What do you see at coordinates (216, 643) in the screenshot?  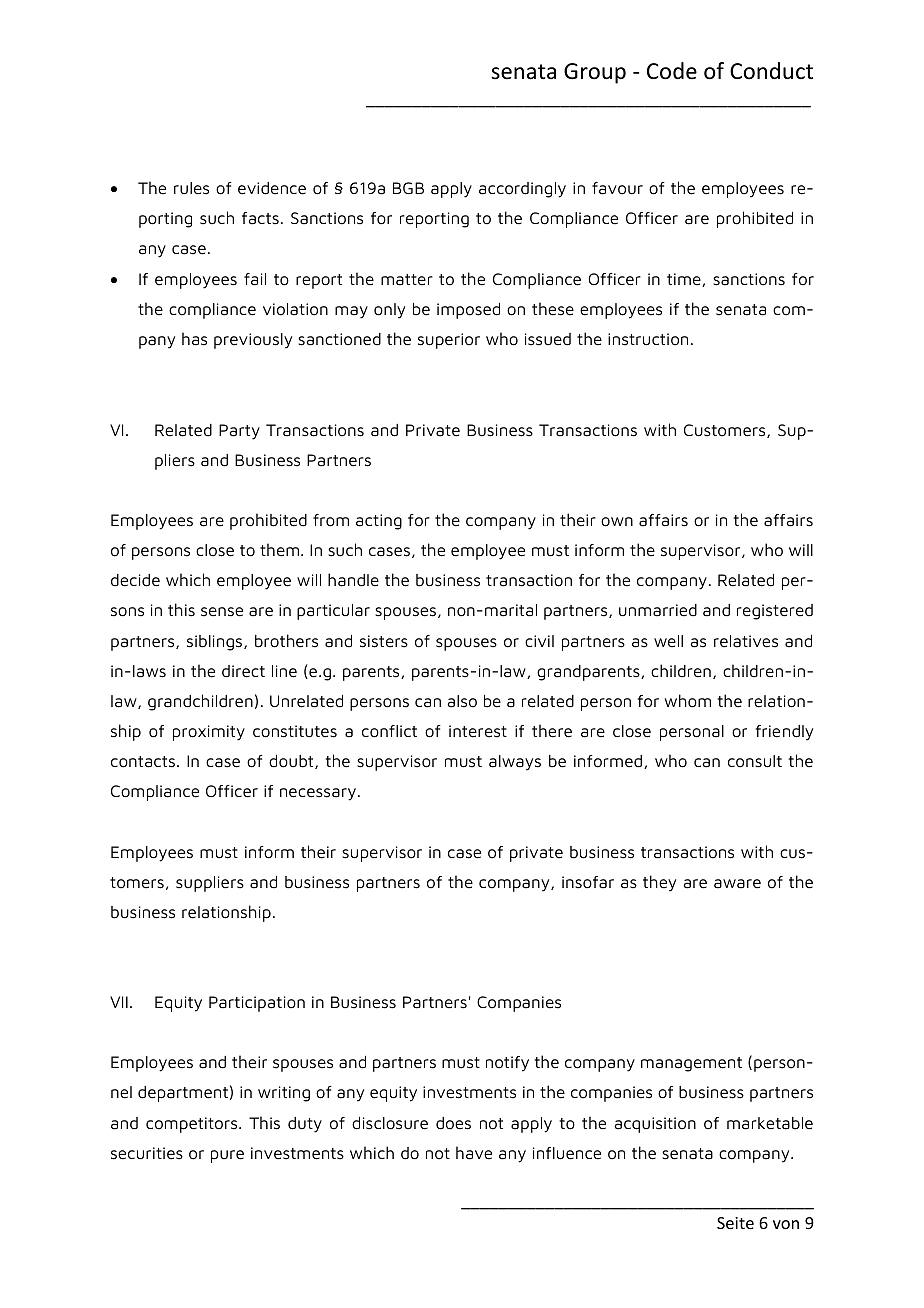 I see `siblings` at bounding box center [216, 643].
